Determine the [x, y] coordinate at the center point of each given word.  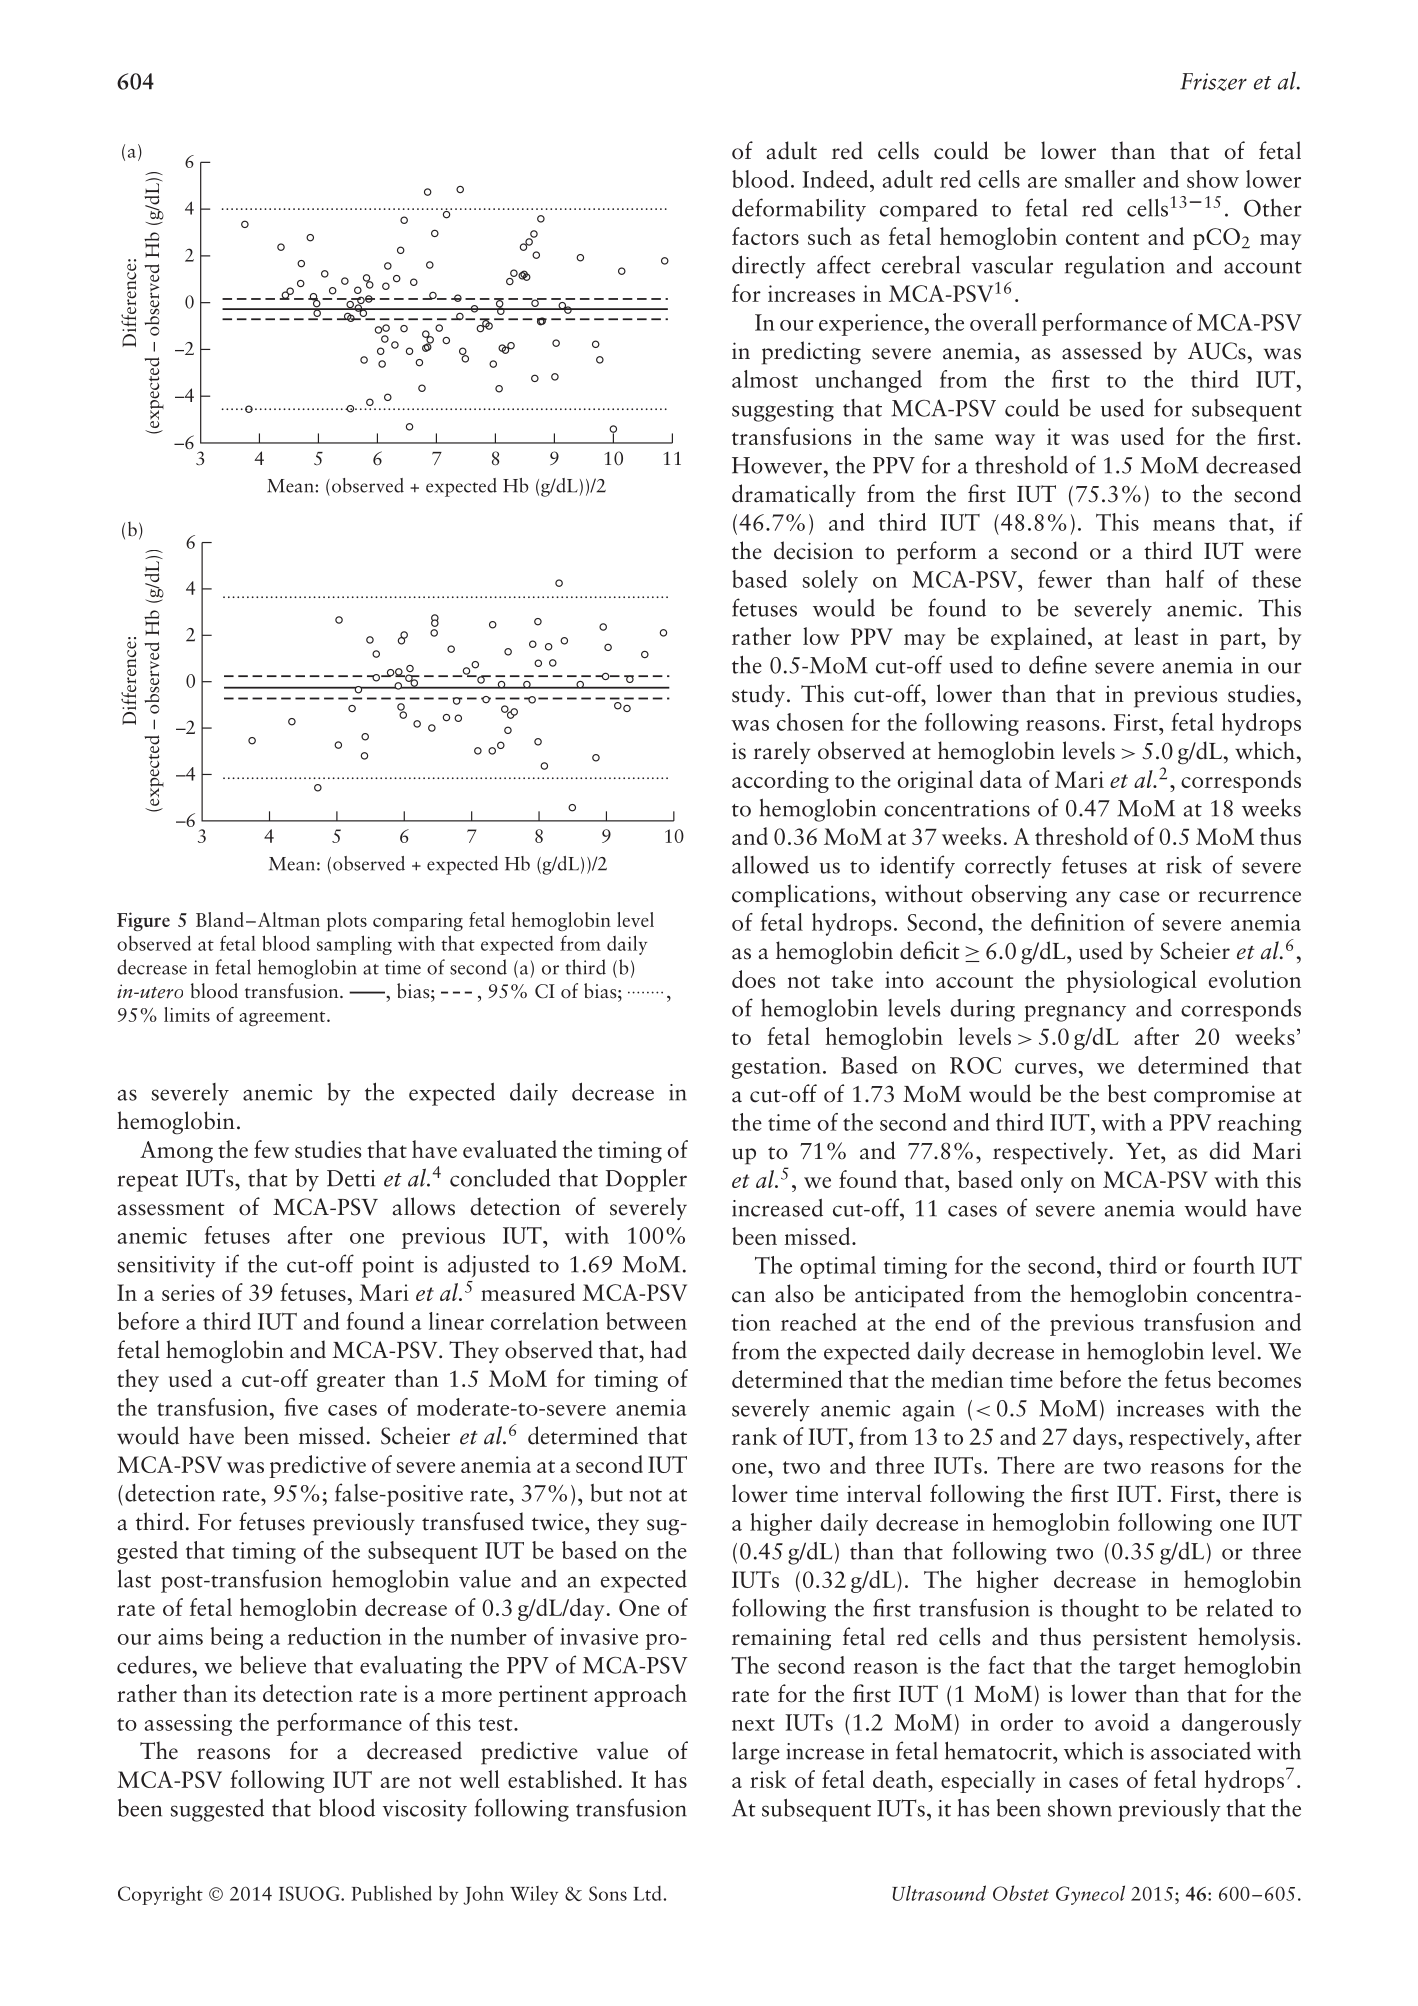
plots [347, 921]
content [1102, 238]
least [1156, 636]
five [301, 1407]
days [1096, 1438]
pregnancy [1075, 1013]
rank [754, 1436]
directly [769, 267]
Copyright [160, 1895]
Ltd [648, 1893]
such [830, 236]
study [758, 695]
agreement [283, 1018]
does [753, 979]
